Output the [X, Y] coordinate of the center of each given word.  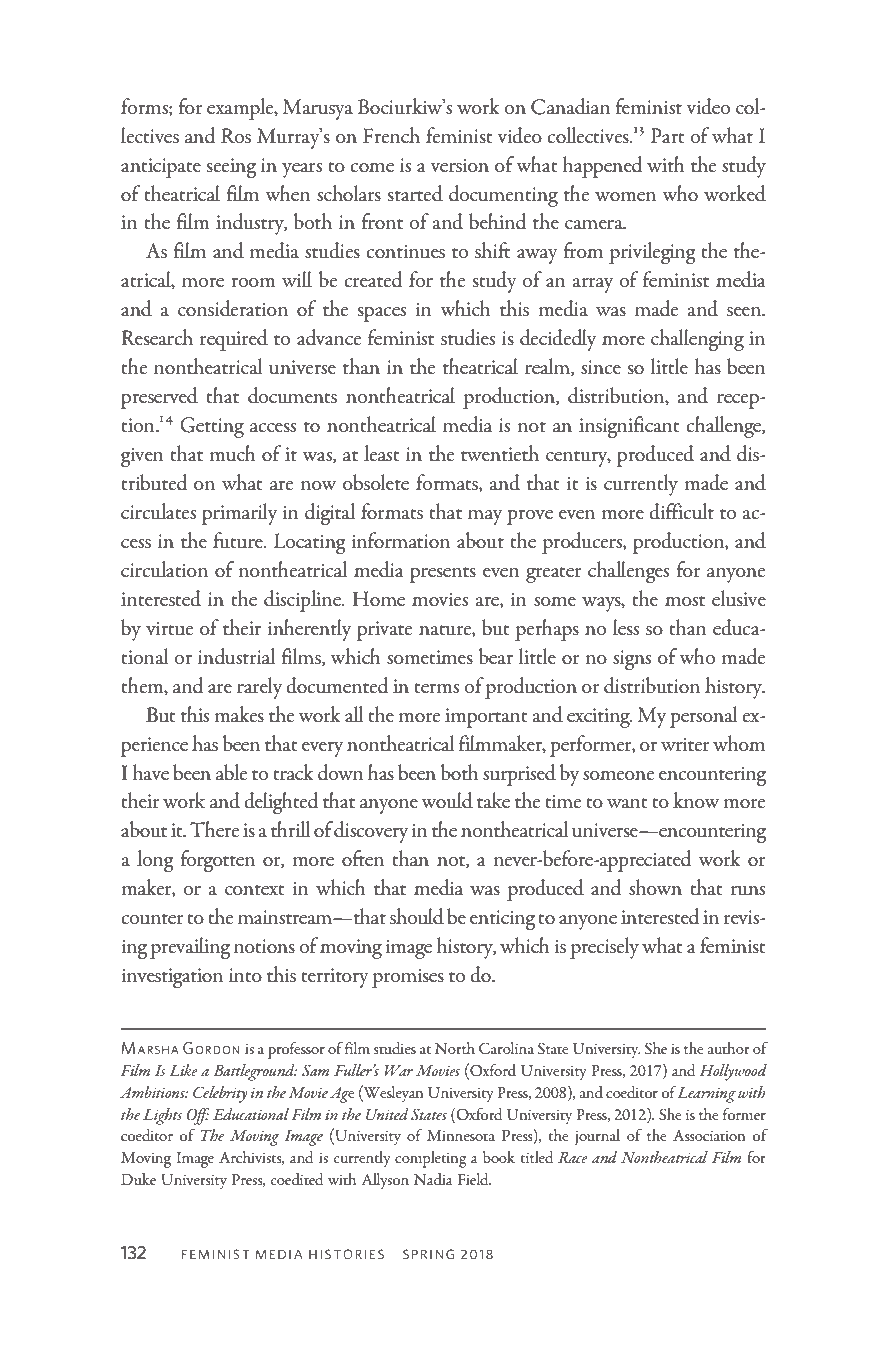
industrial [236, 656]
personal [704, 717]
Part [668, 136]
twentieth [500, 453]
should [417, 916]
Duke [138, 1179]
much [233, 453]
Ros [236, 136]
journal [597, 1137]
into [245, 975]
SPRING [428, 1254]
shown [655, 887]
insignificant [629, 427]
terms [436, 688]
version [459, 165]
